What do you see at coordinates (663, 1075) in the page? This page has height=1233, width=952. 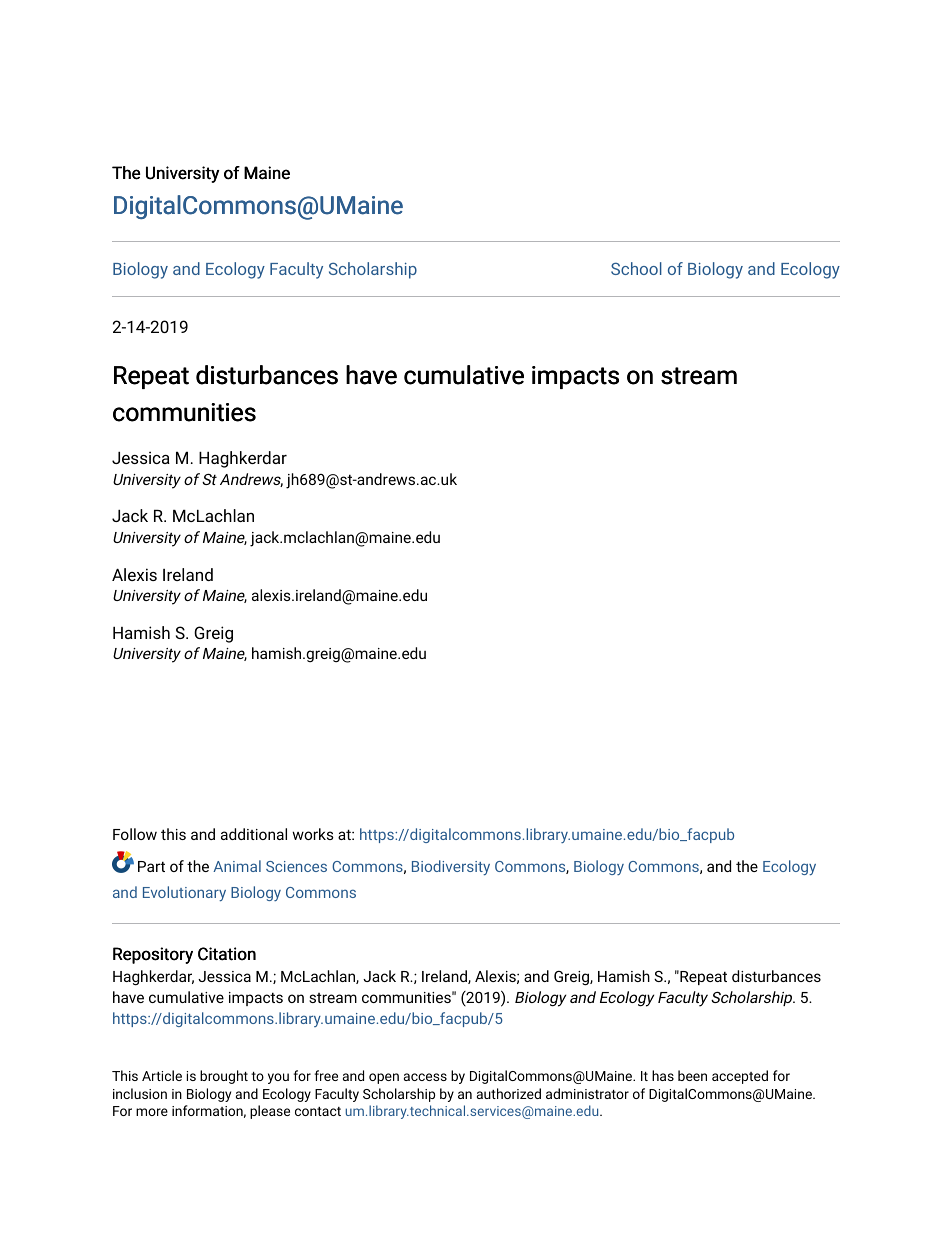 I see `has` at bounding box center [663, 1075].
